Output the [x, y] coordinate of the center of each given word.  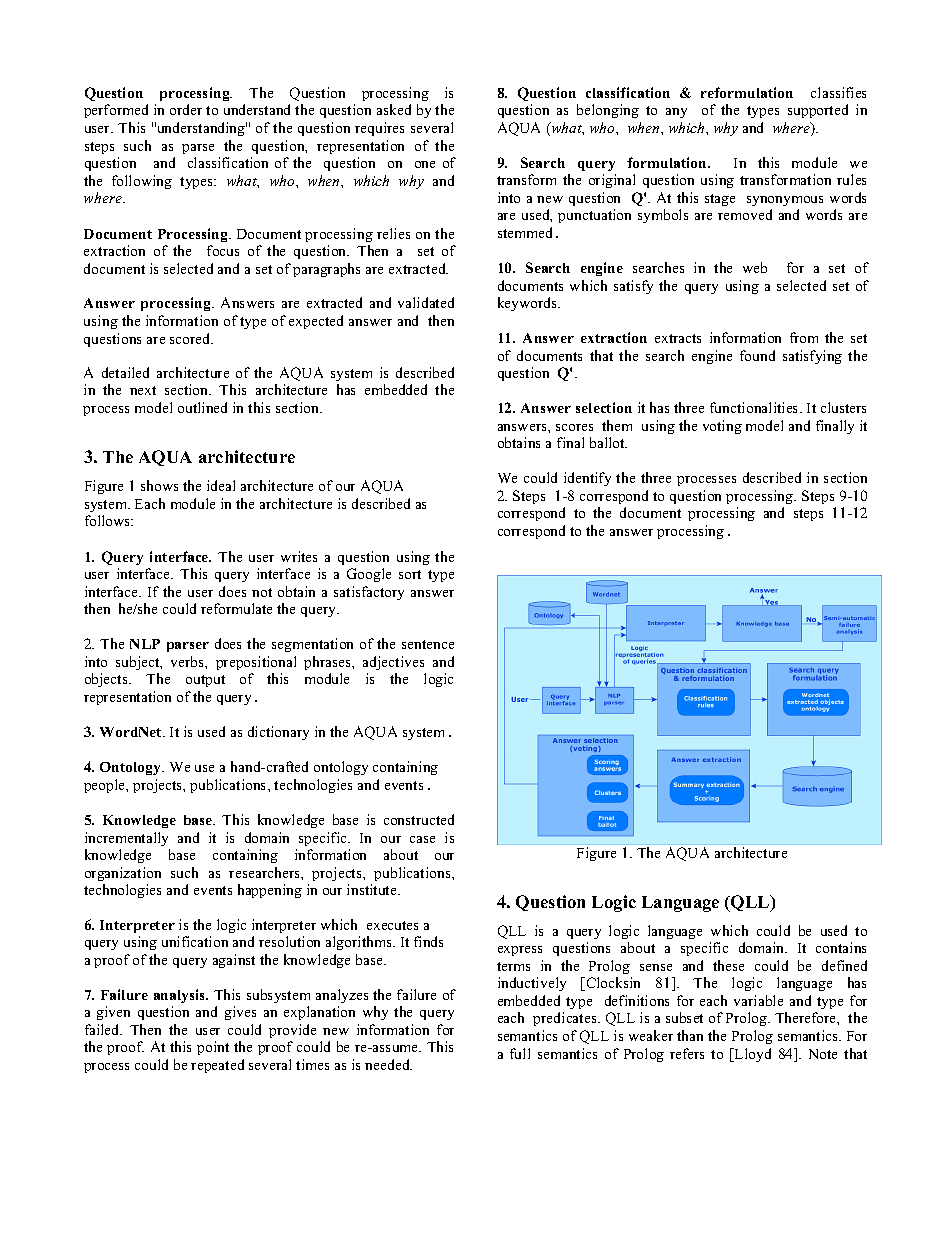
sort [410, 574]
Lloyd [752, 1055]
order [186, 109]
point [213, 1048]
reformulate [236, 608]
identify [587, 479]
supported [818, 111]
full [520, 1053]
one [425, 164]
